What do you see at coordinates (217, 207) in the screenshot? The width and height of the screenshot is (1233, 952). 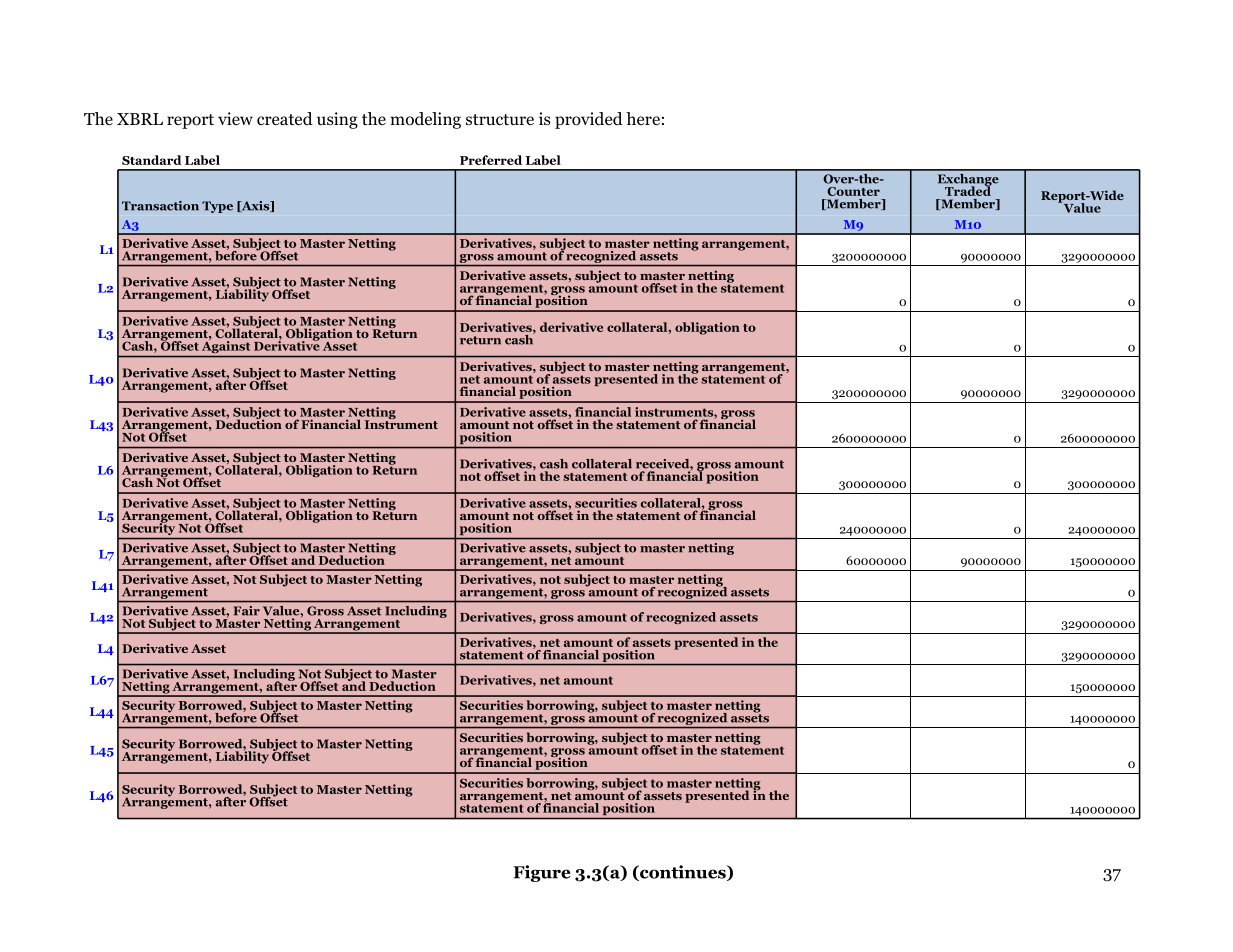 I see `Type` at bounding box center [217, 207].
